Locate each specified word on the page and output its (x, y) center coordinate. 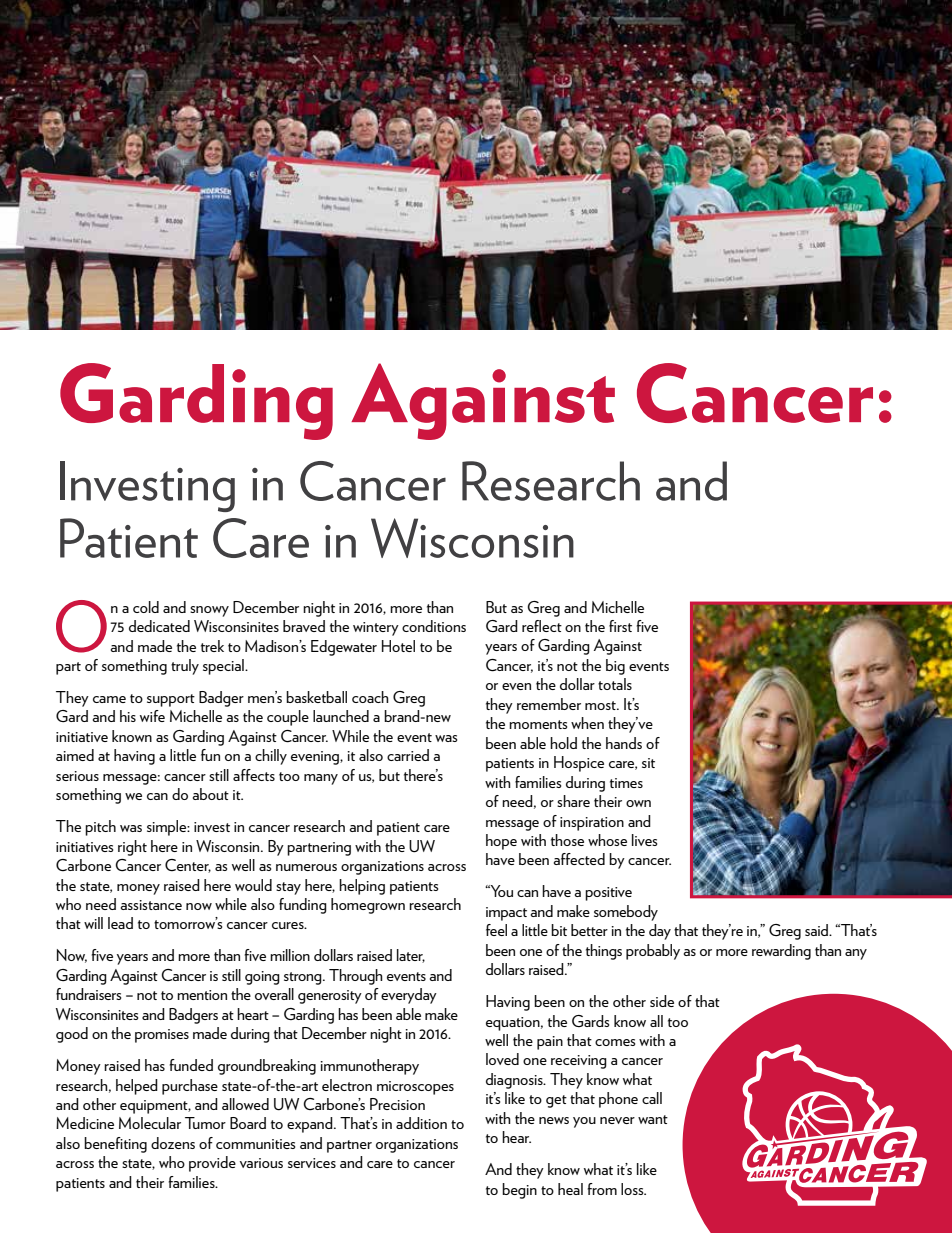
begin (519, 1191)
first (620, 626)
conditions (434, 626)
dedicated (159, 626)
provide (212, 1164)
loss (633, 1189)
